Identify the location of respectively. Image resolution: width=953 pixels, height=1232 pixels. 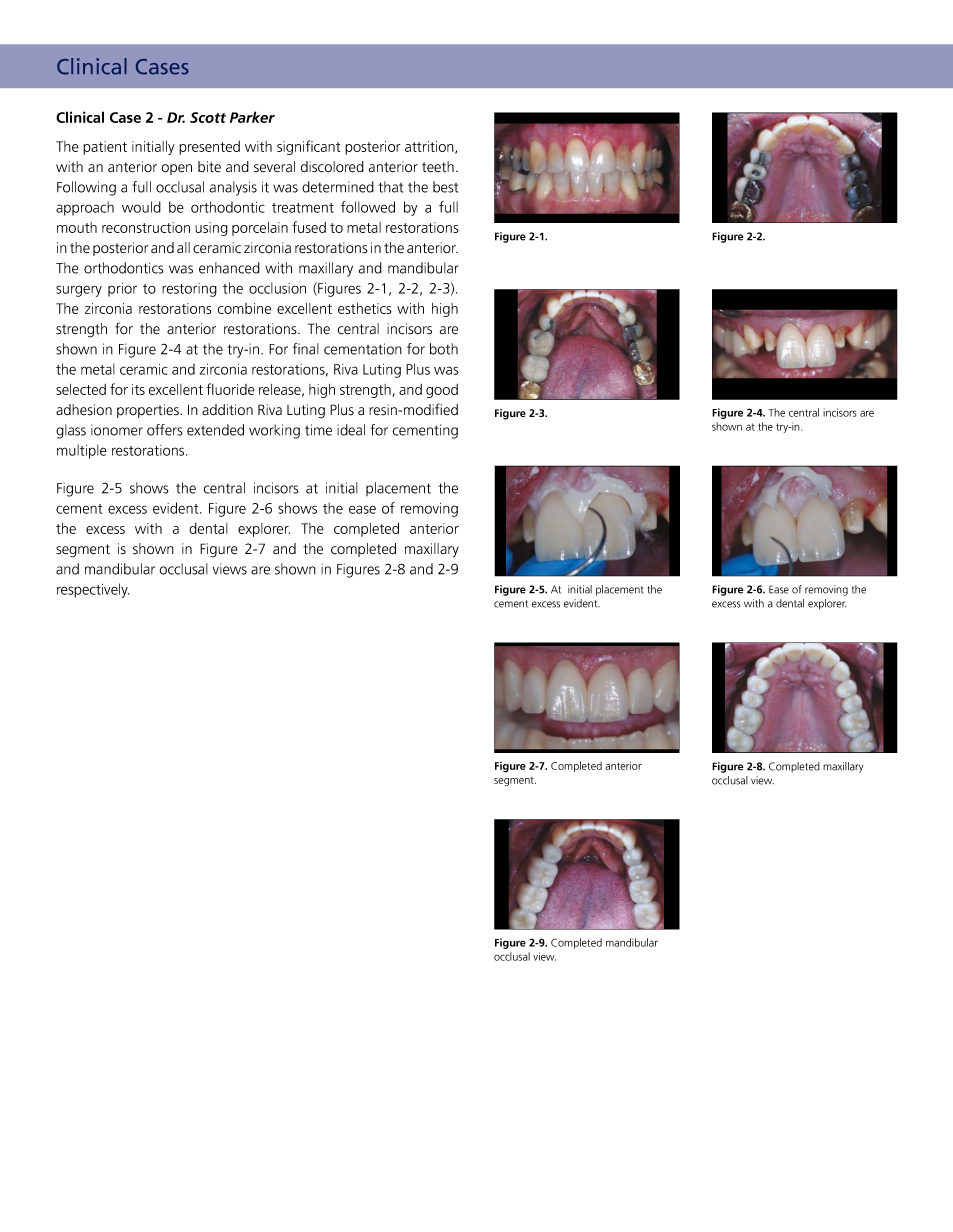
(93, 590).
